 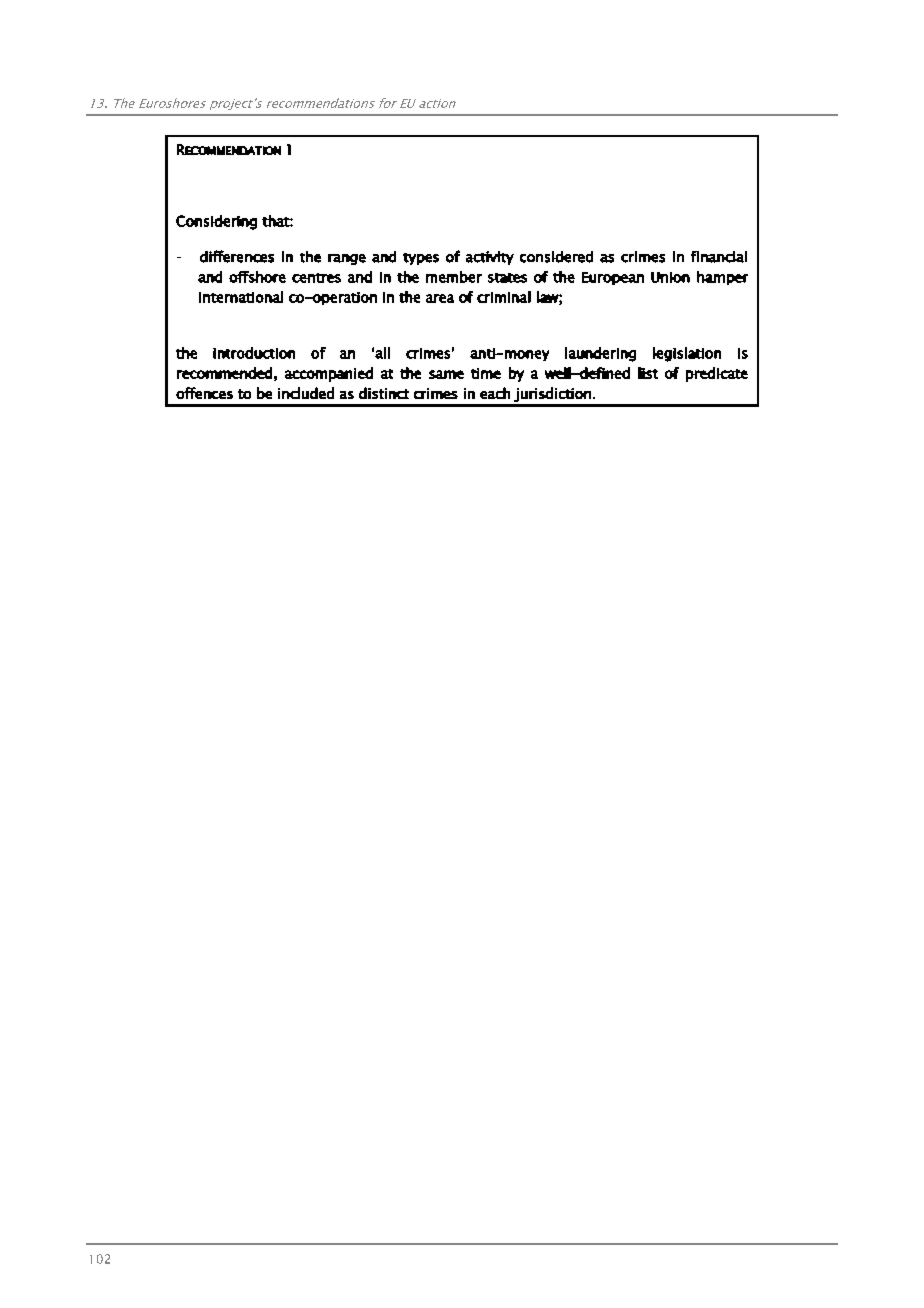 What do you see at coordinates (719, 257) in the page?
I see `financial` at bounding box center [719, 257].
